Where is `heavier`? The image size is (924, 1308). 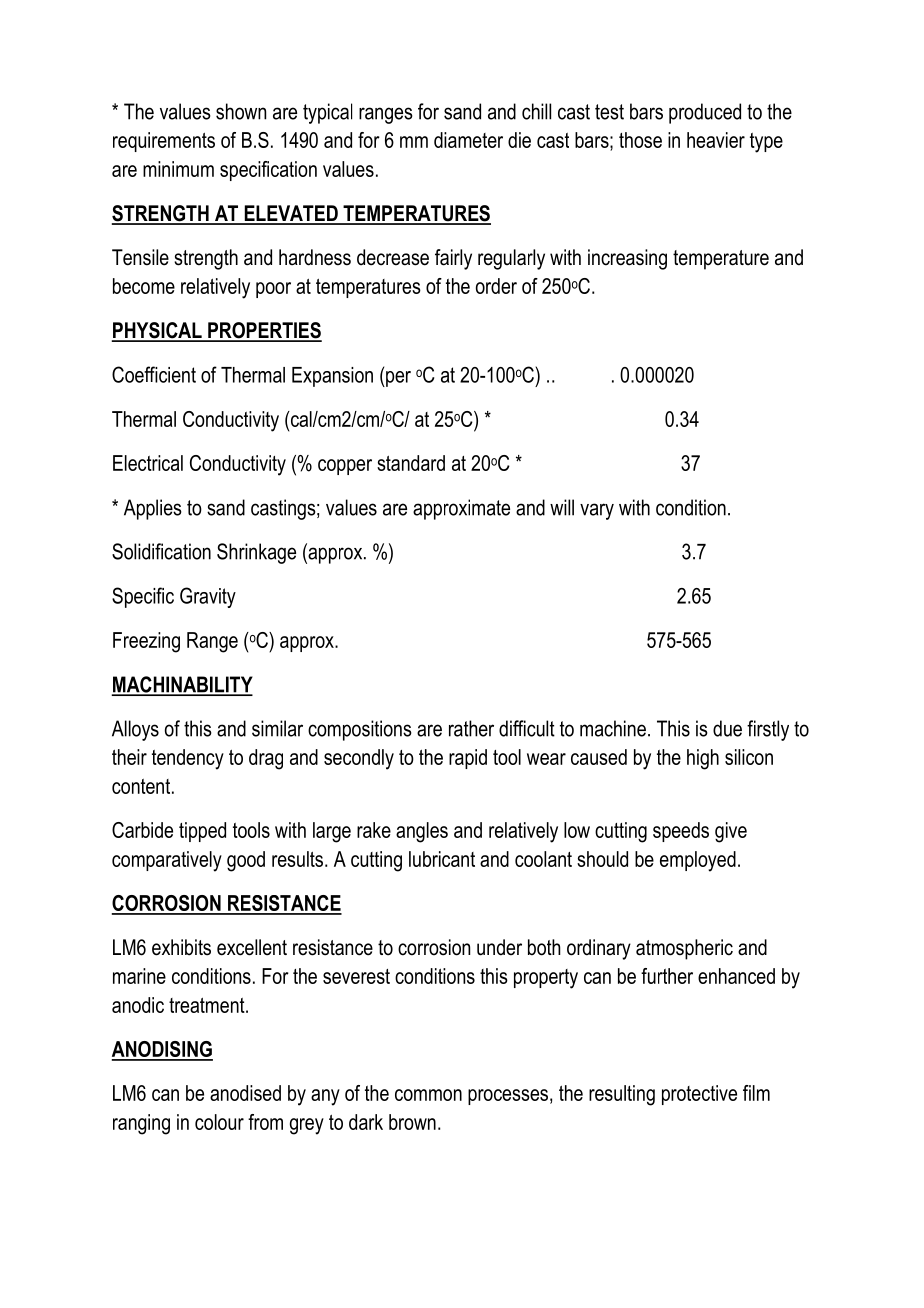
heavier is located at coordinates (716, 140).
